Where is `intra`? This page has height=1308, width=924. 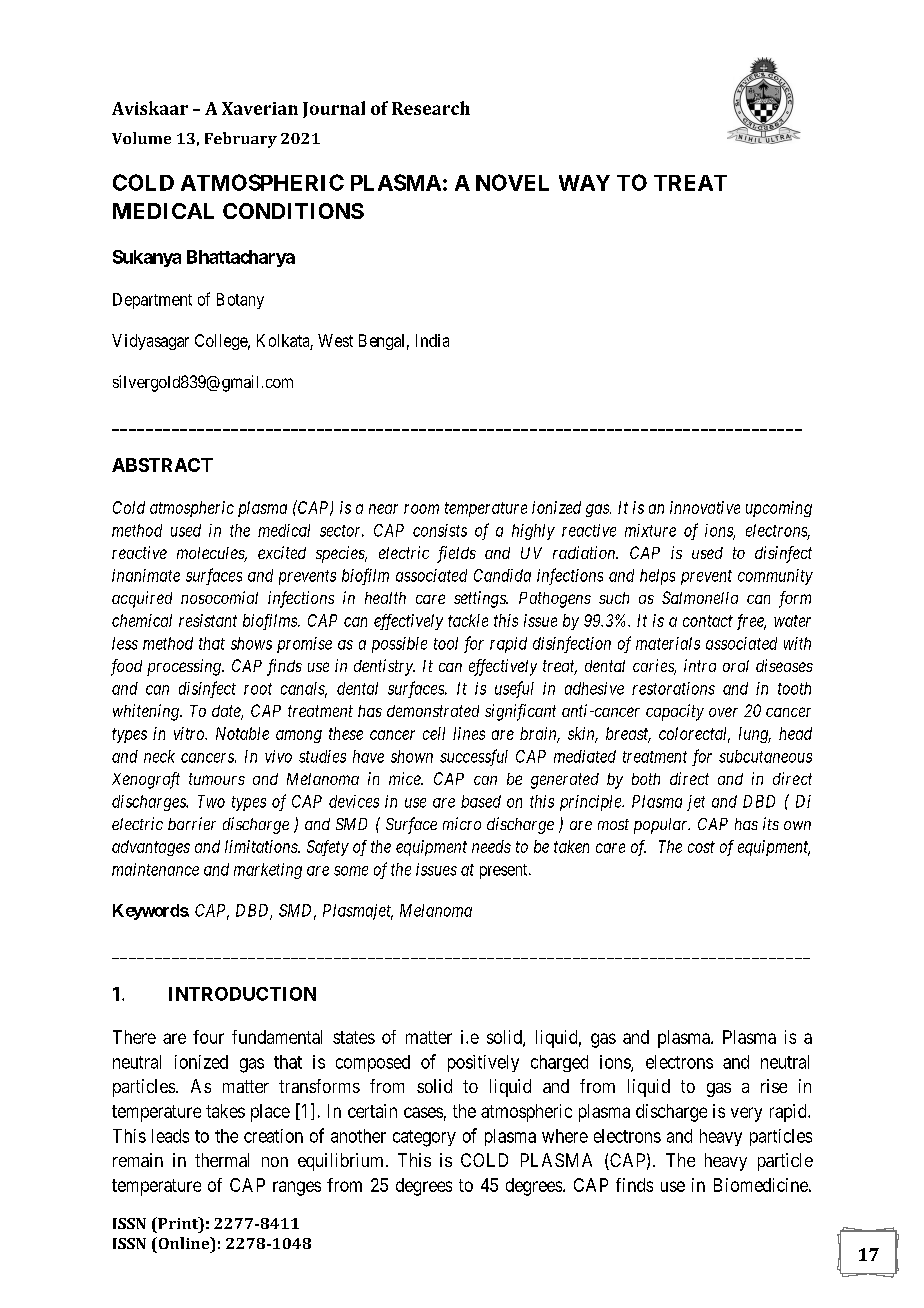
intra is located at coordinates (700, 665).
